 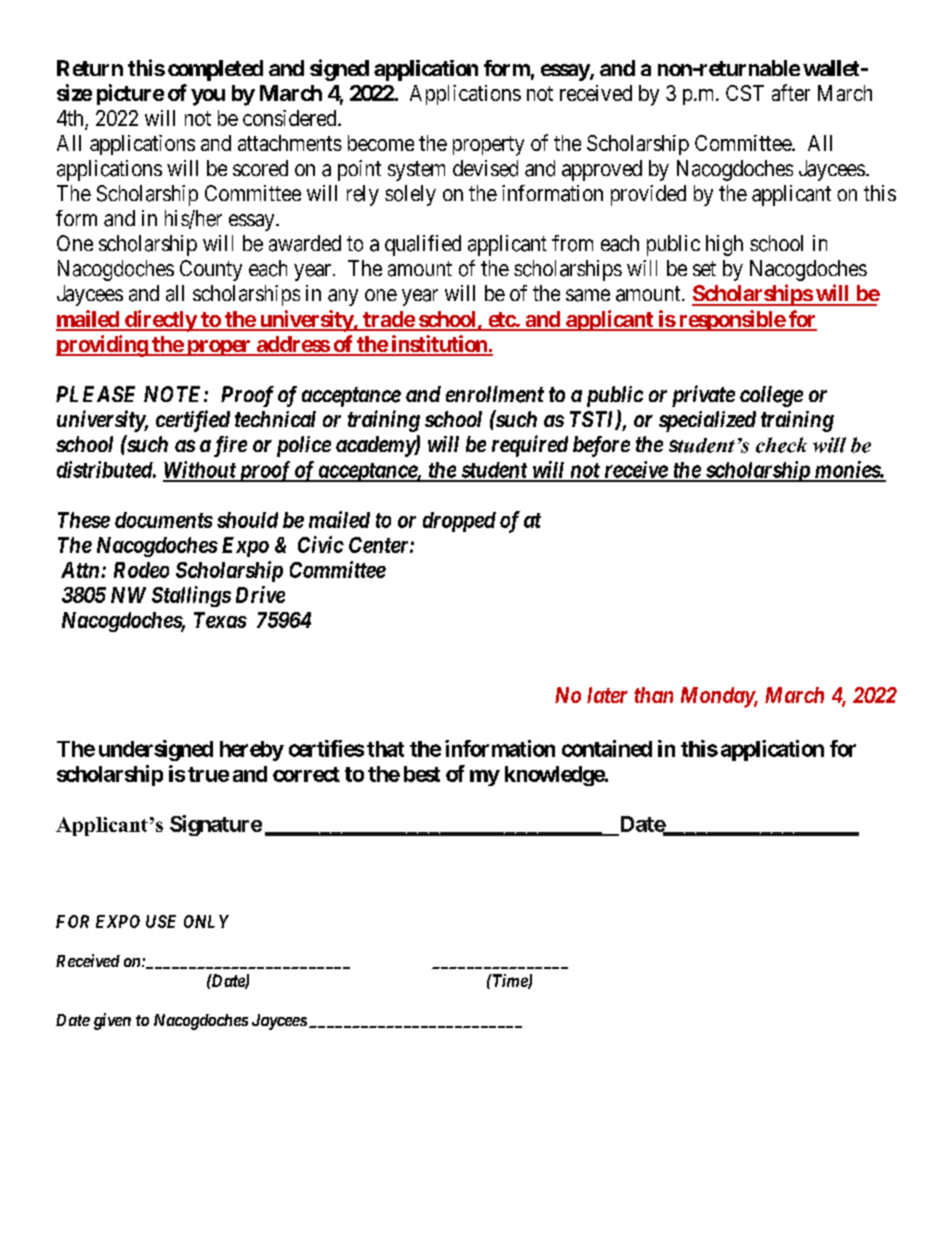 I want to click on that, so click(x=385, y=749).
